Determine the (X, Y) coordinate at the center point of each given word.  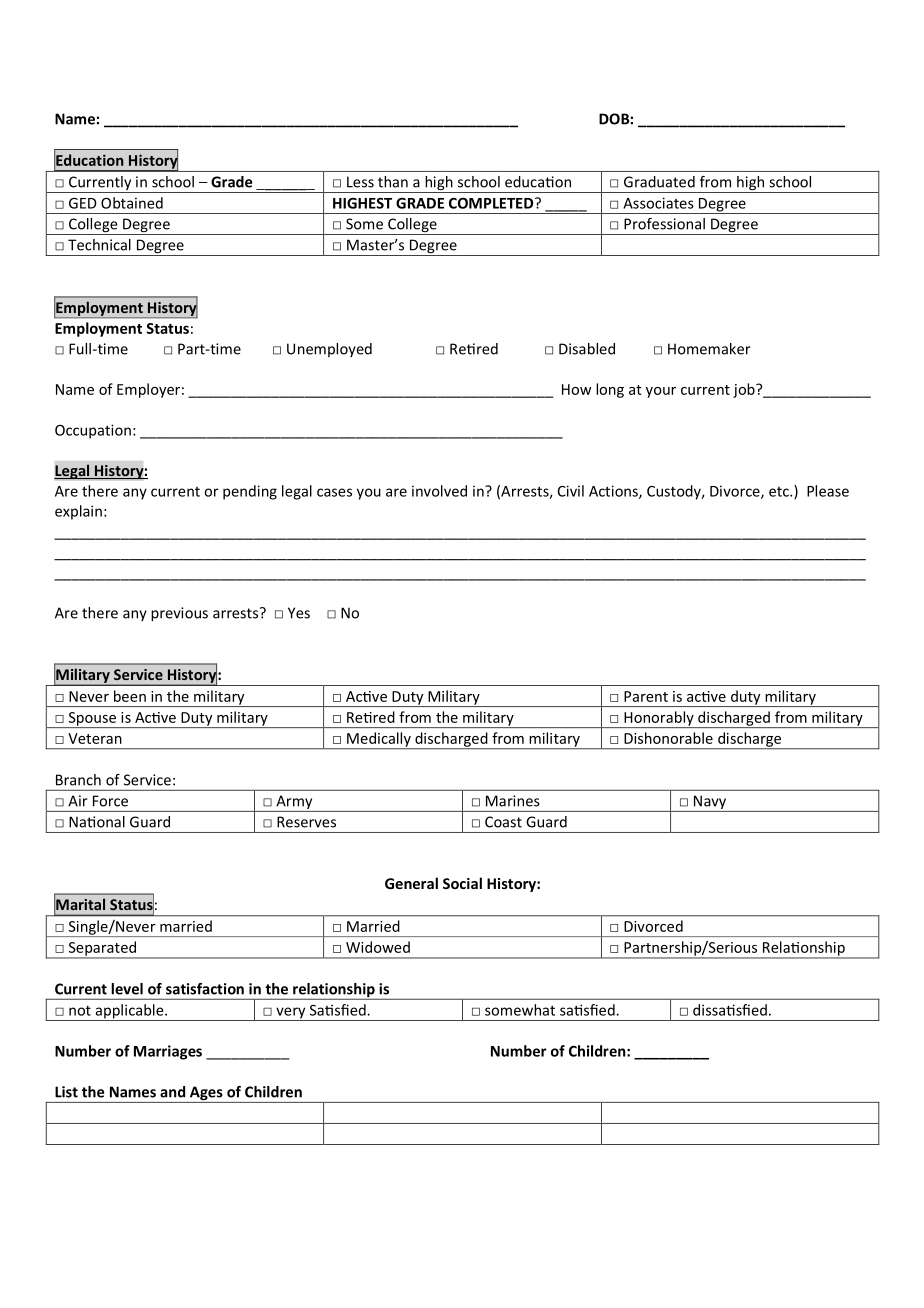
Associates (658, 203)
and (172, 1092)
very (291, 1014)
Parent (646, 696)
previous (179, 614)
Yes (299, 613)
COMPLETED (492, 203)
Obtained (132, 203)
